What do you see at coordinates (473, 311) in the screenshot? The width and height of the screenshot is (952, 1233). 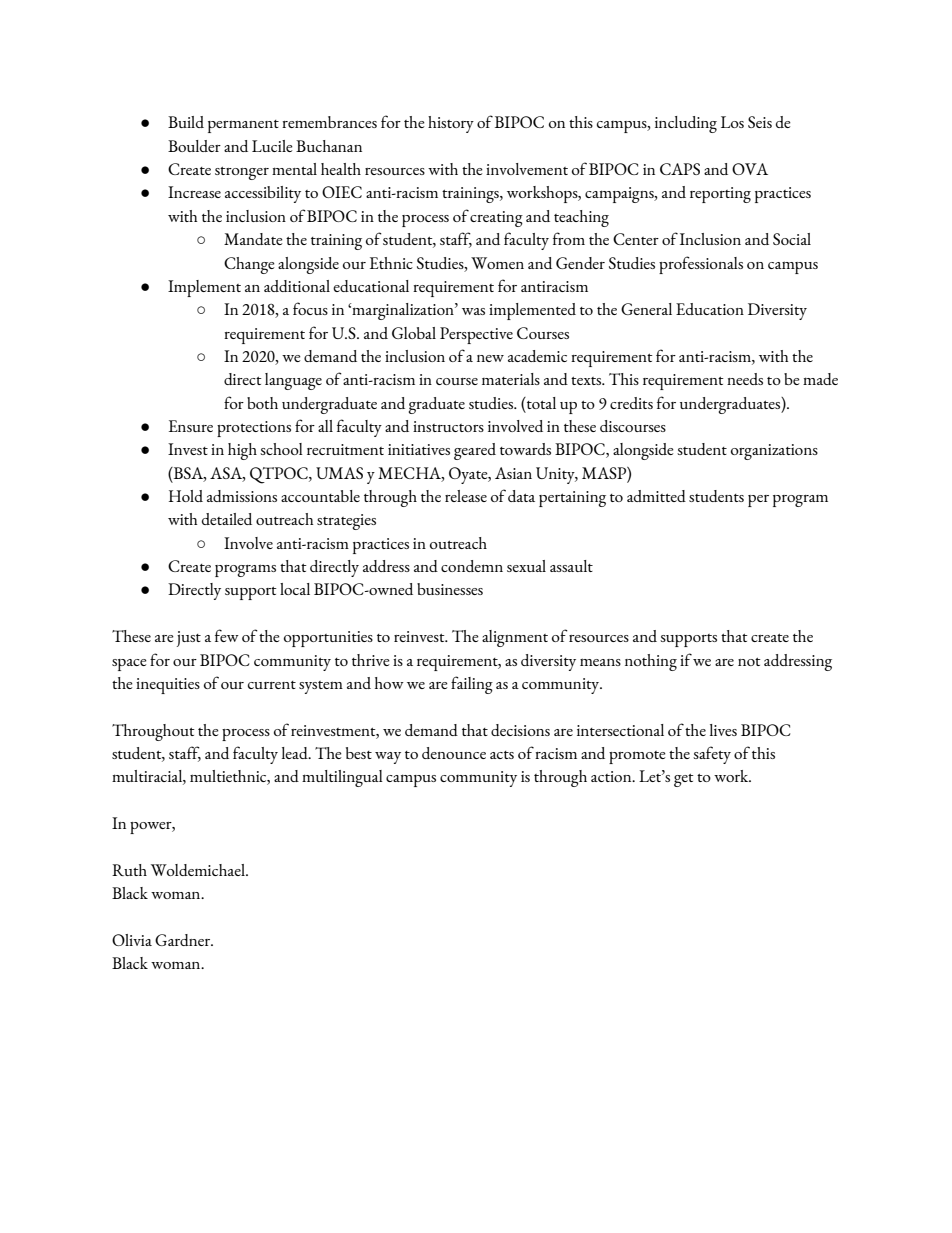 I see `was` at bounding box center [473, 311].
